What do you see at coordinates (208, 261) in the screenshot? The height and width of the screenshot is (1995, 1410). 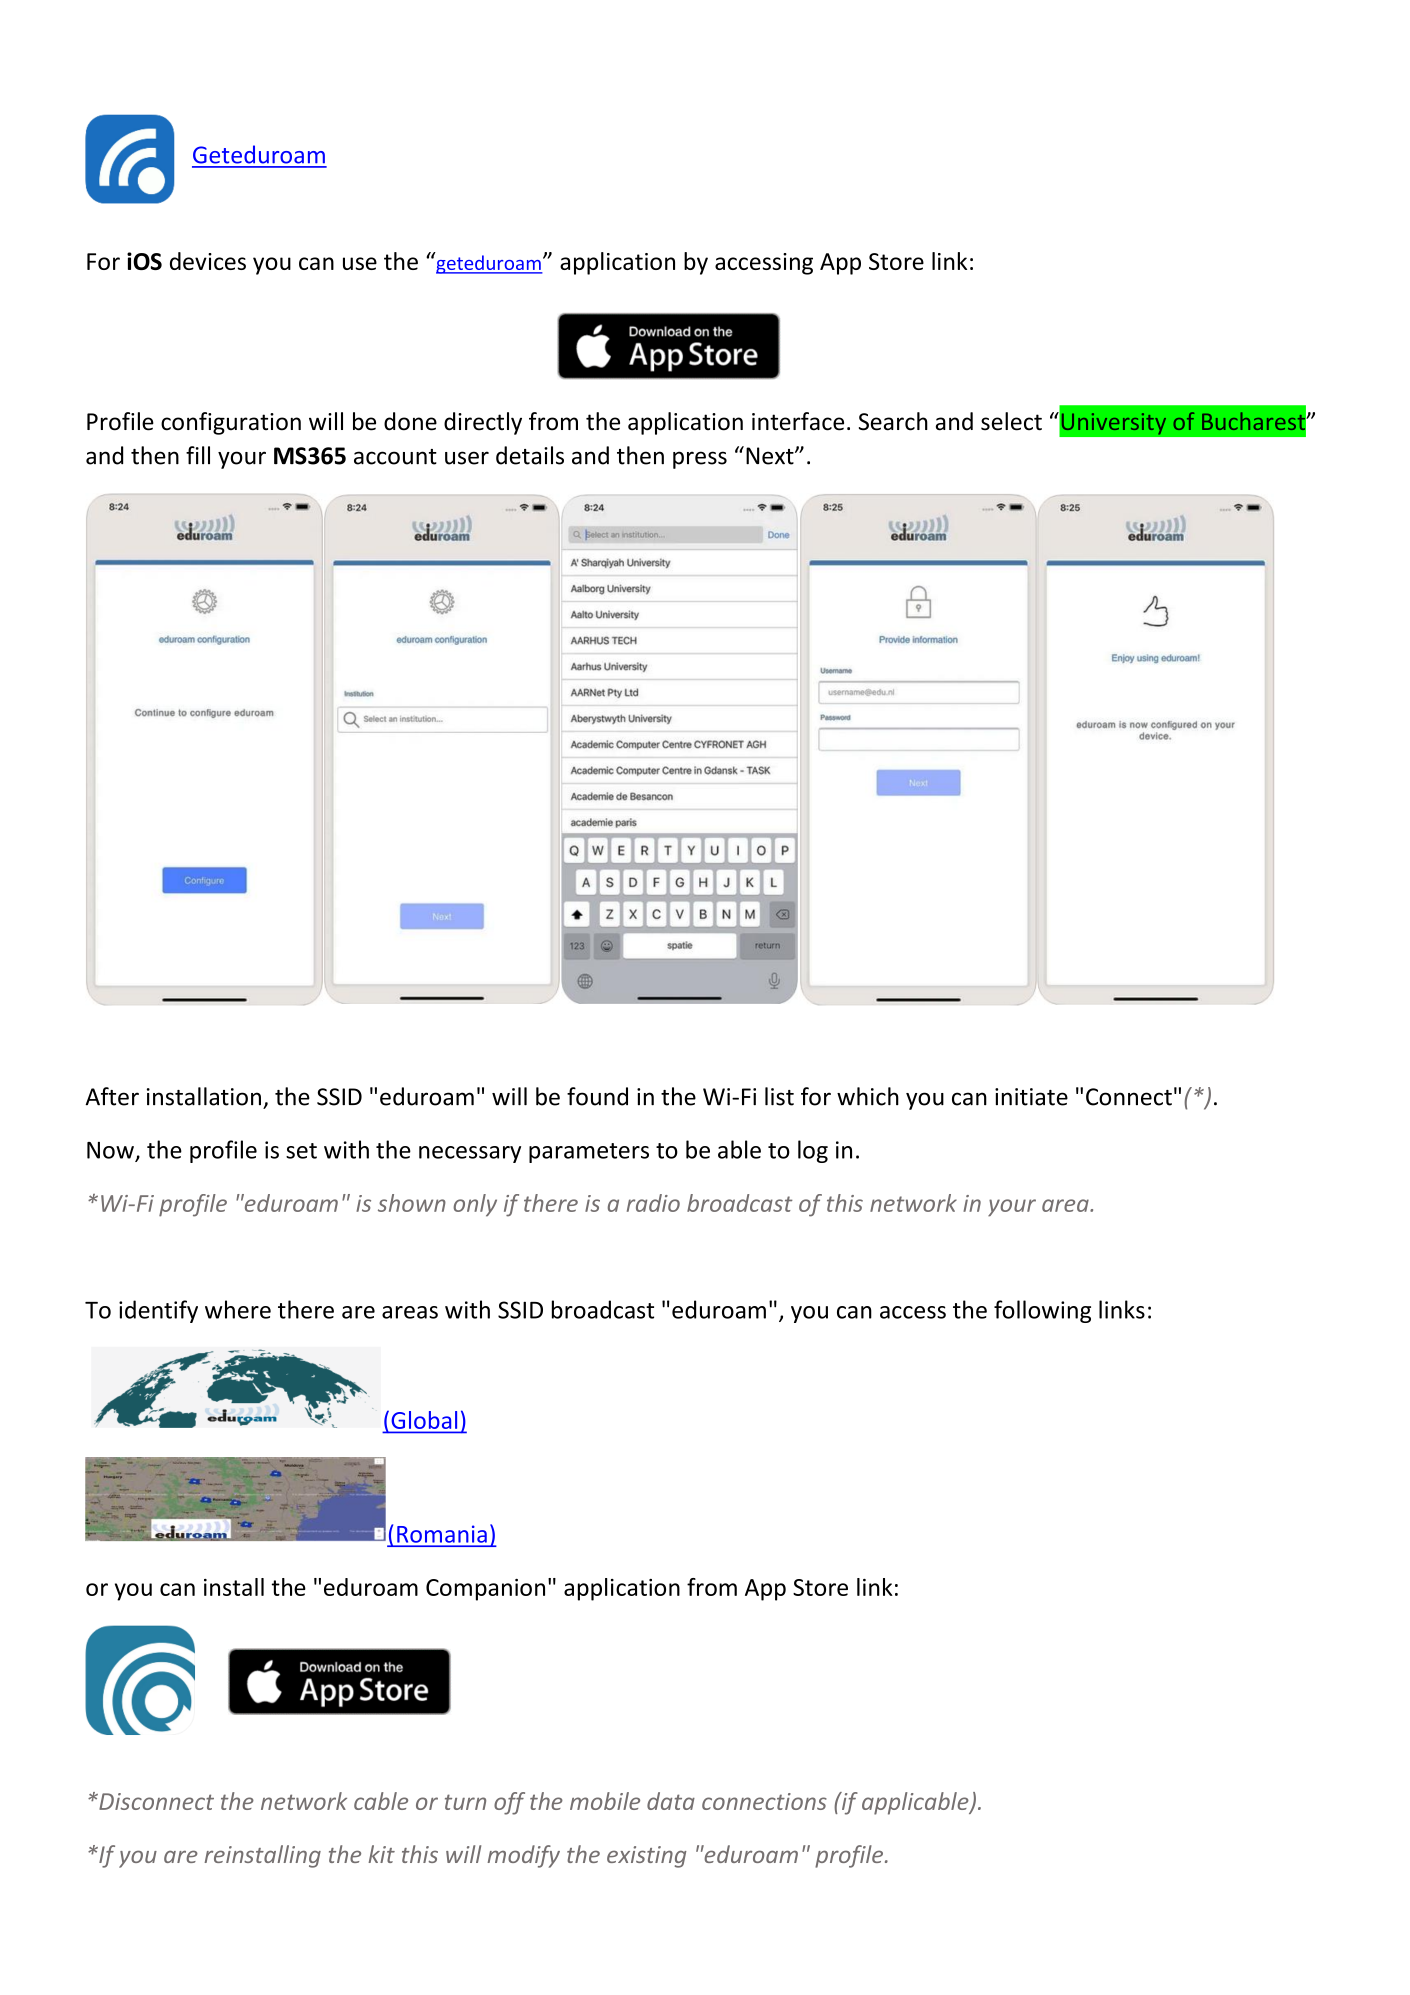 I see `devices` at bounding box center [208, 261].
